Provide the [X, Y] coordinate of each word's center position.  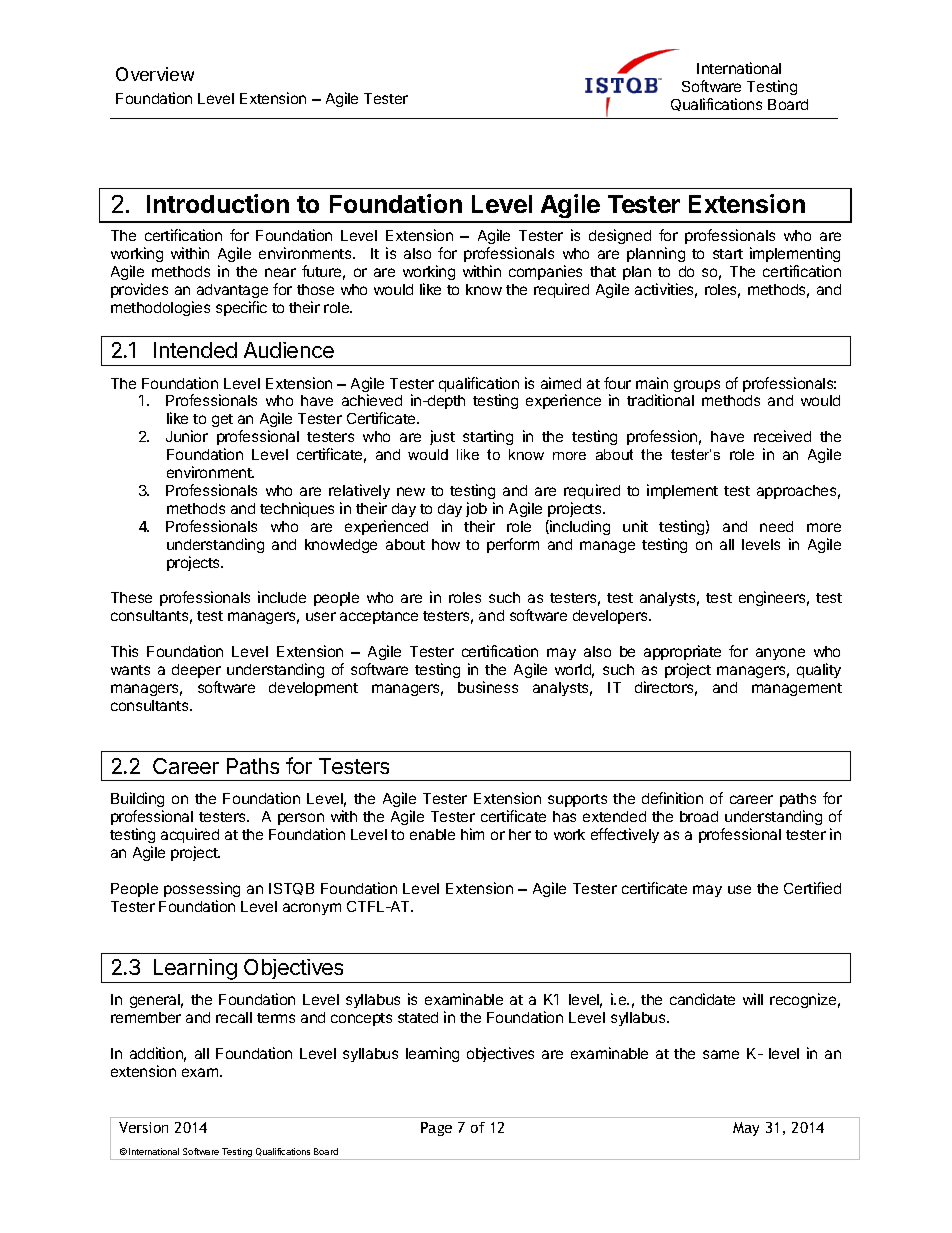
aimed [561, 383]
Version [143, 1127]
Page [436, 1129]
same [721, 1054]
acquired [190, 835]
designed [620, 236]
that [603, 271]
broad [699, 816]
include [282, 597]
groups [697, 386]
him [472, 834]
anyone [780, 654]
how [446, 544]
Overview [155, 74]
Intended [195, 350]
